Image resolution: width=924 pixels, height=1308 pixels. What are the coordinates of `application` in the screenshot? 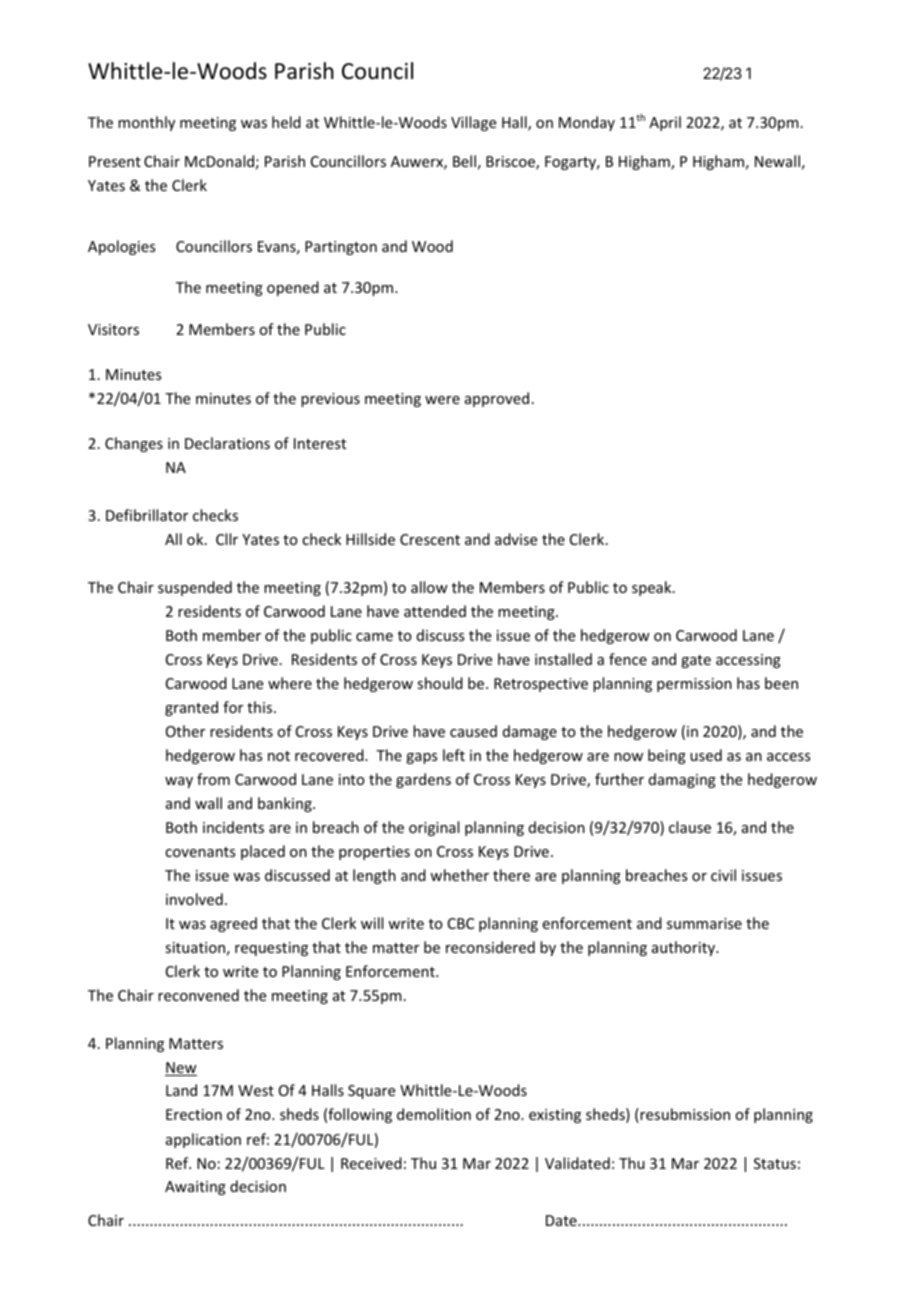 It's located at (203, 1140).
